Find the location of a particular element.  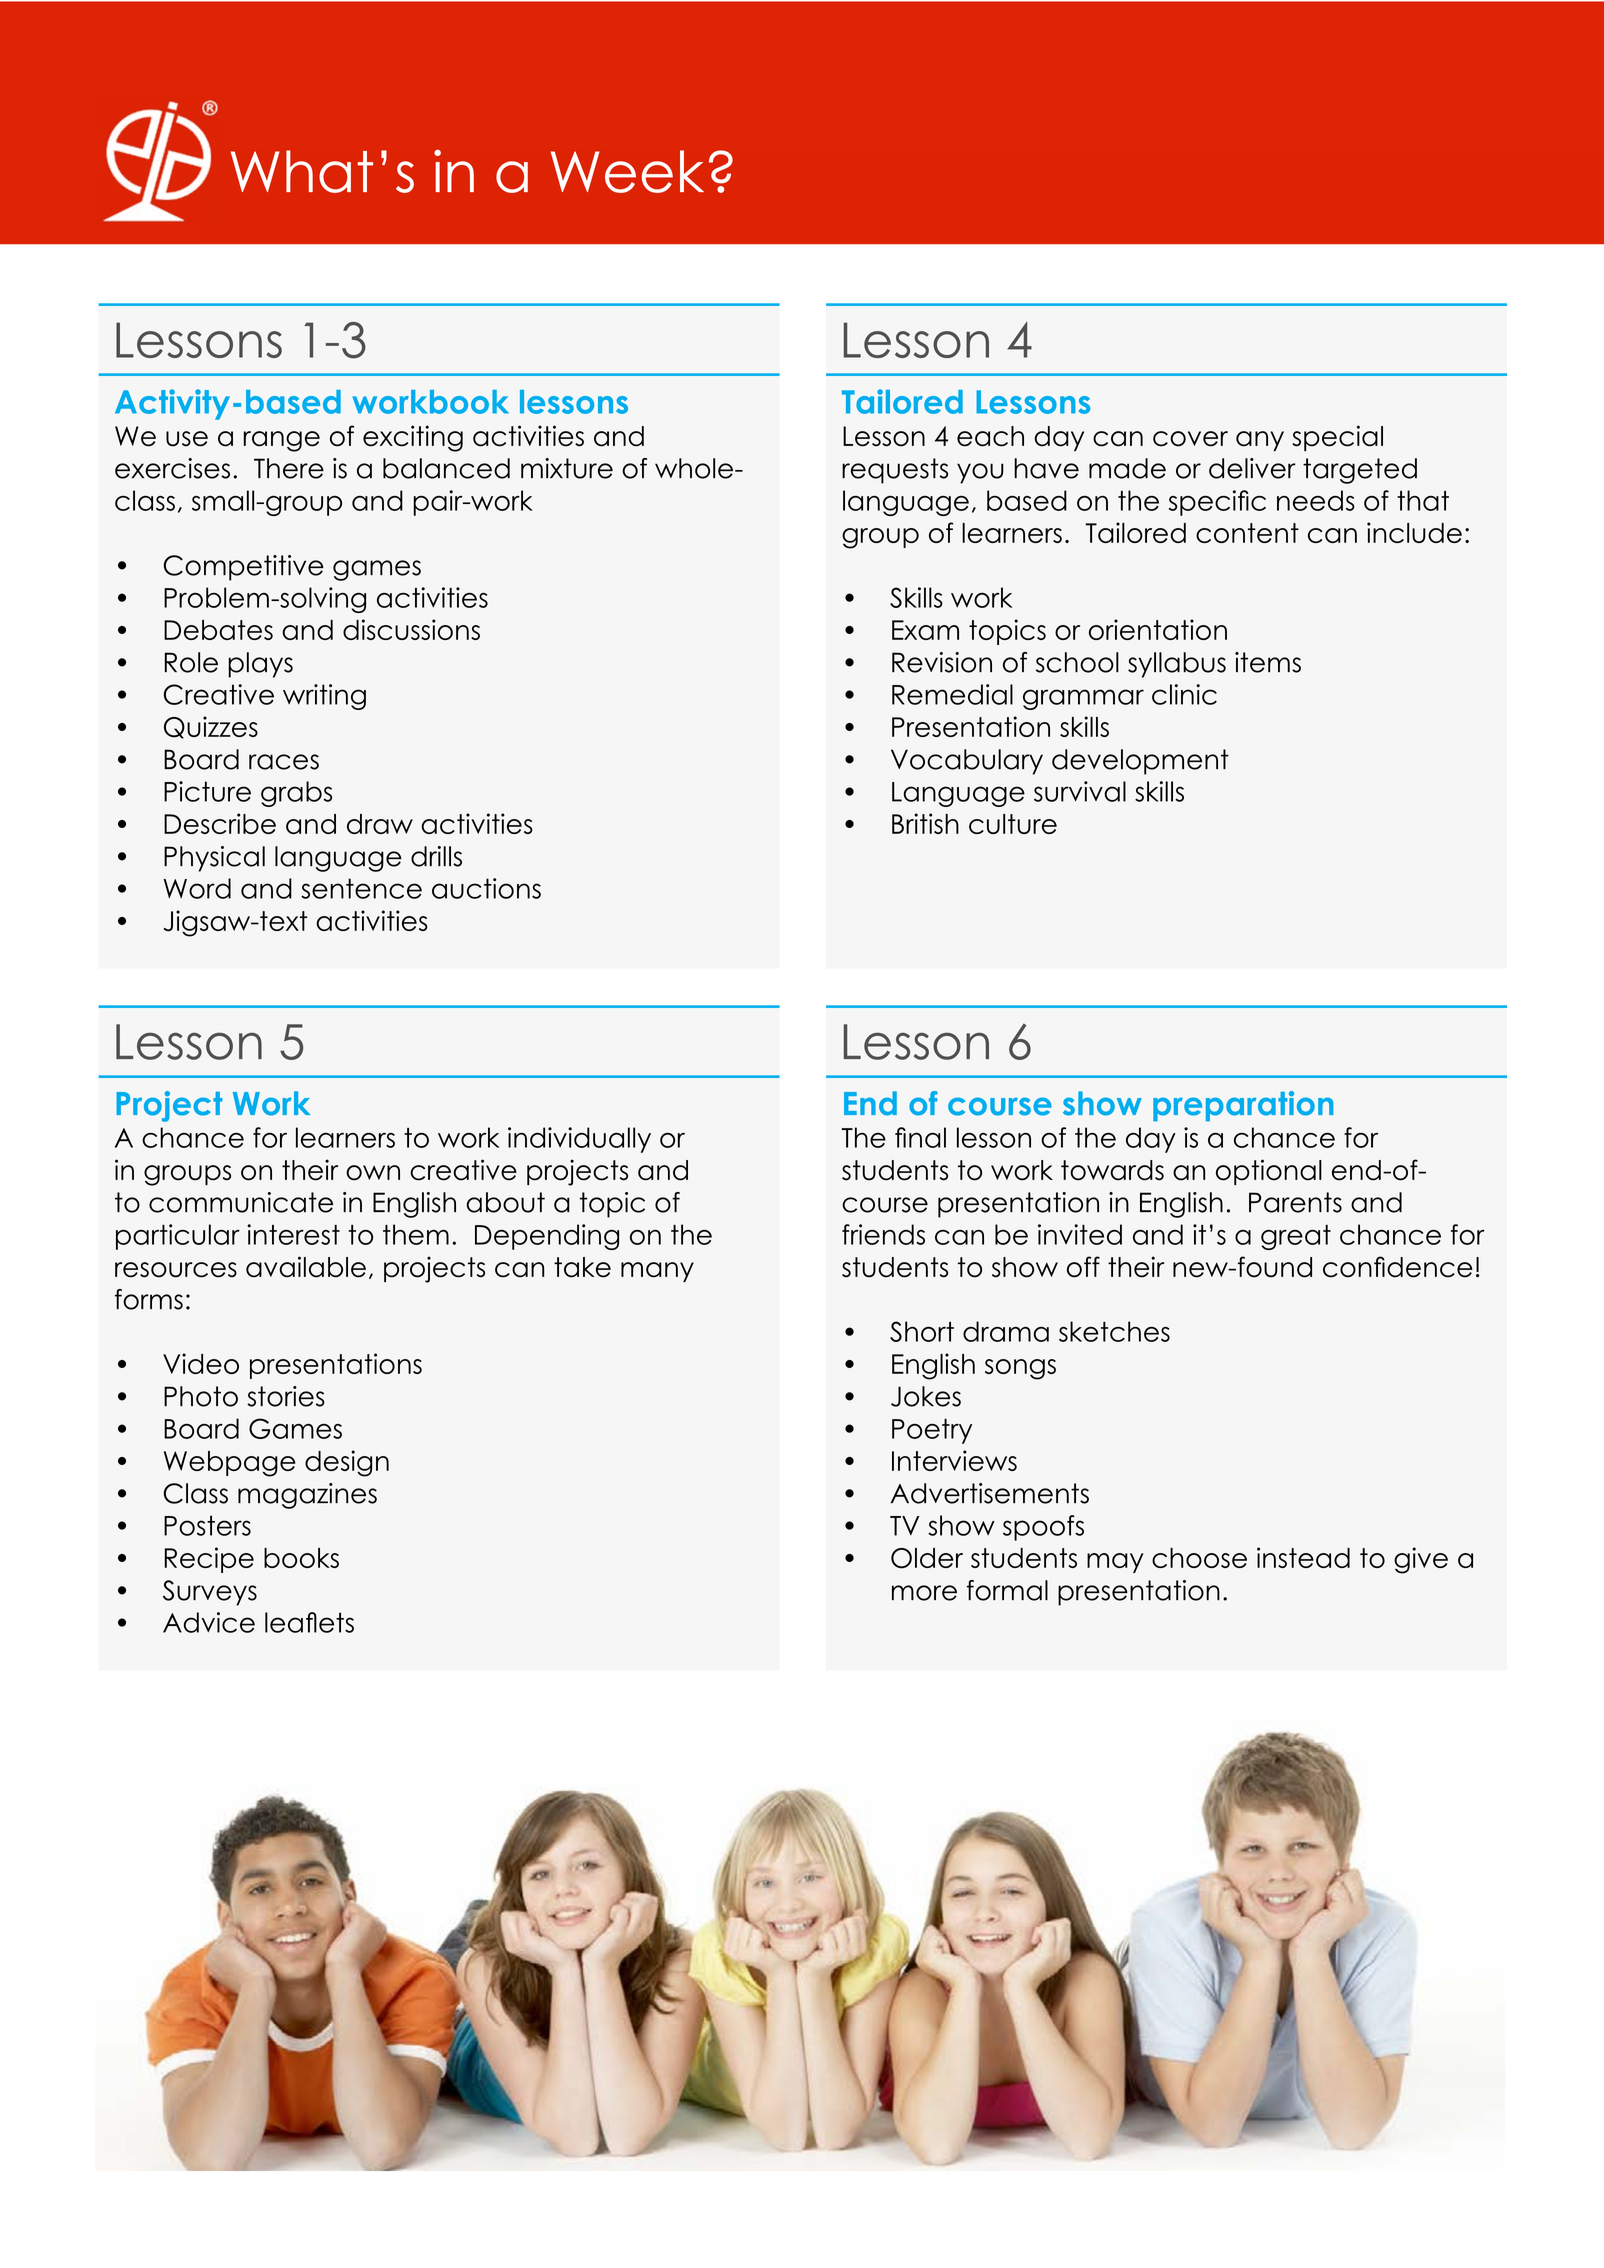

more is located at coordinates (924, 1593).
